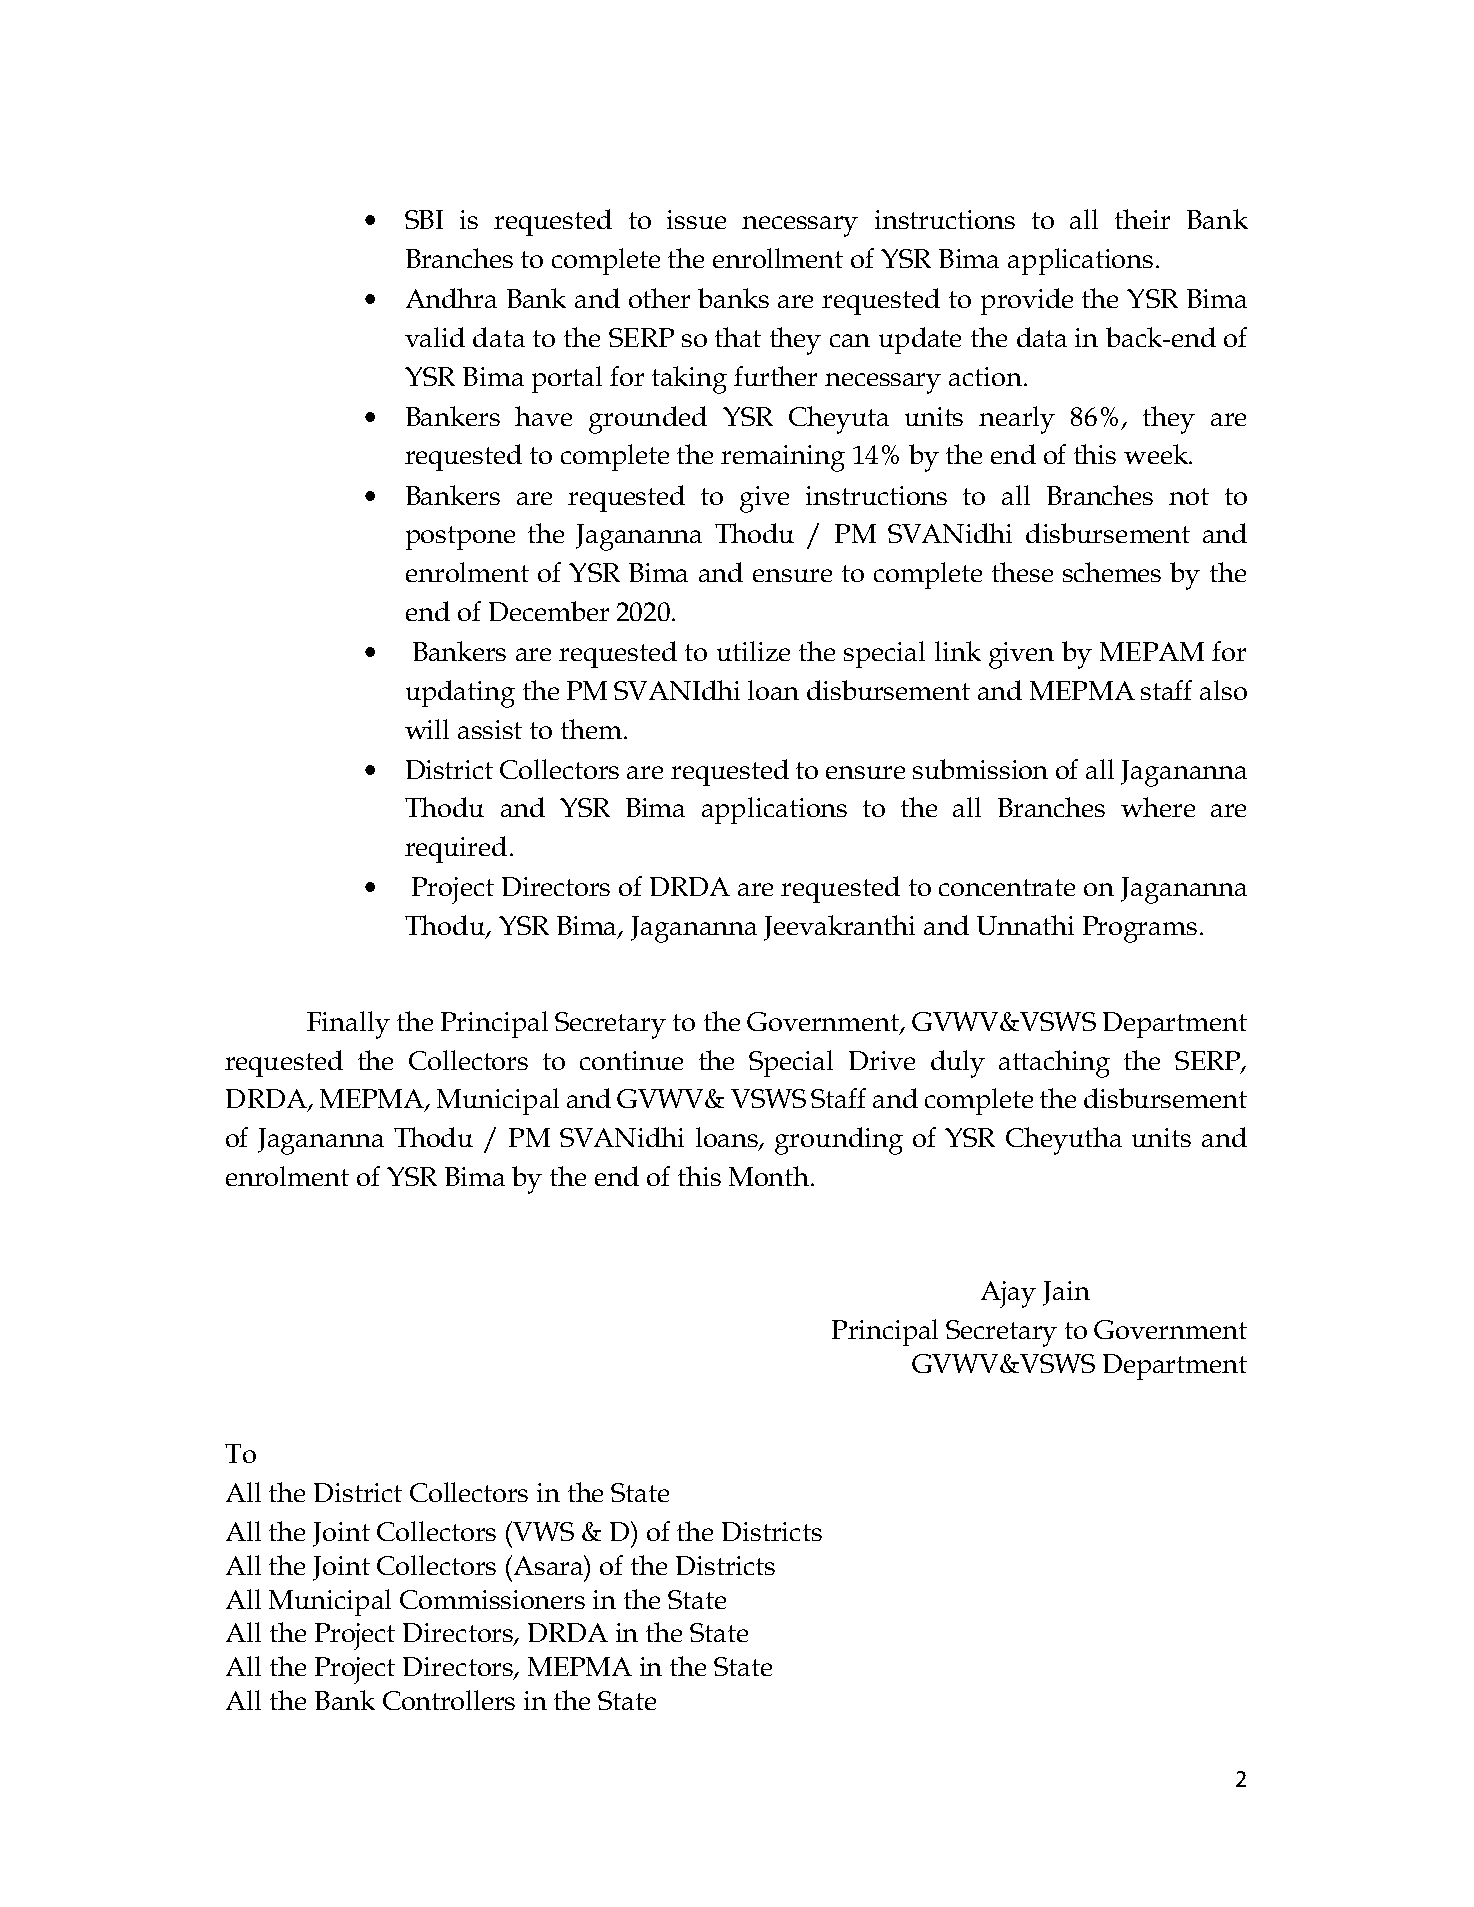 Image resolution: width=1474 pixels, height=1907 pixels. Describe the element at coordinates (451, 298) in the screenshot. I see `Andhra` at that location.
